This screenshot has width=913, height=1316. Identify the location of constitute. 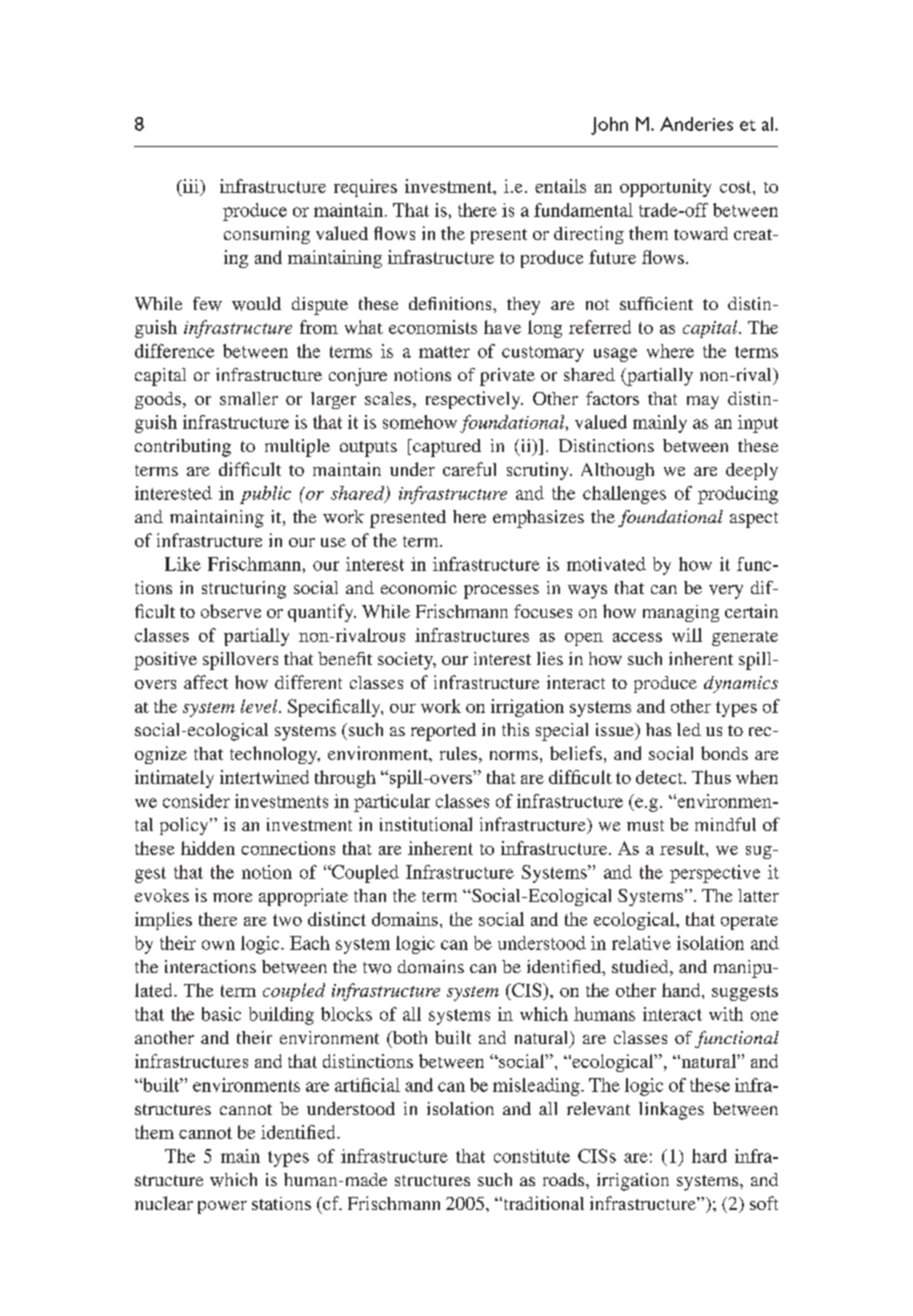
(532, 1156).
